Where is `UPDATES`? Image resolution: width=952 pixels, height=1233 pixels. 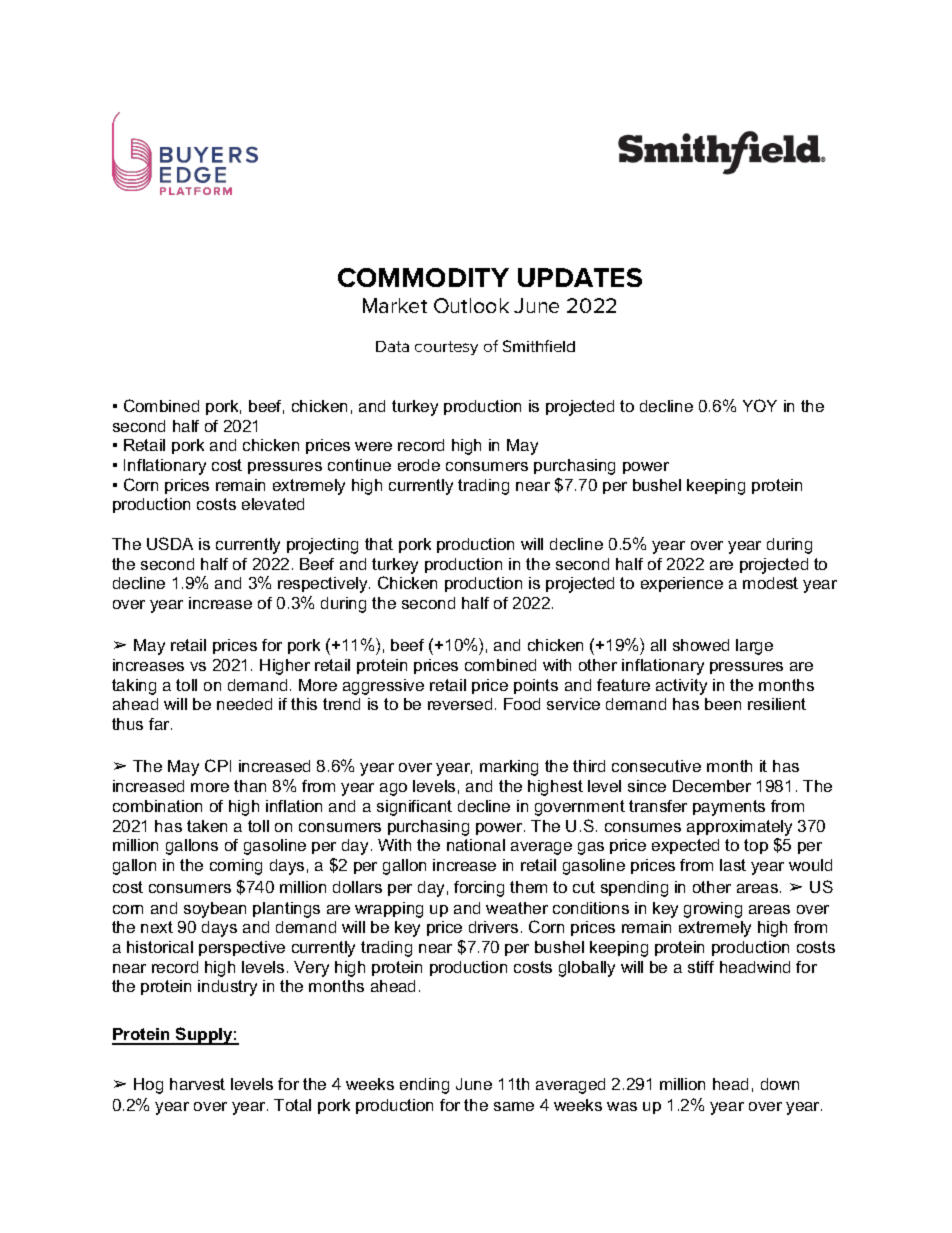 UPDATES is located at coordinates (580, 277).
